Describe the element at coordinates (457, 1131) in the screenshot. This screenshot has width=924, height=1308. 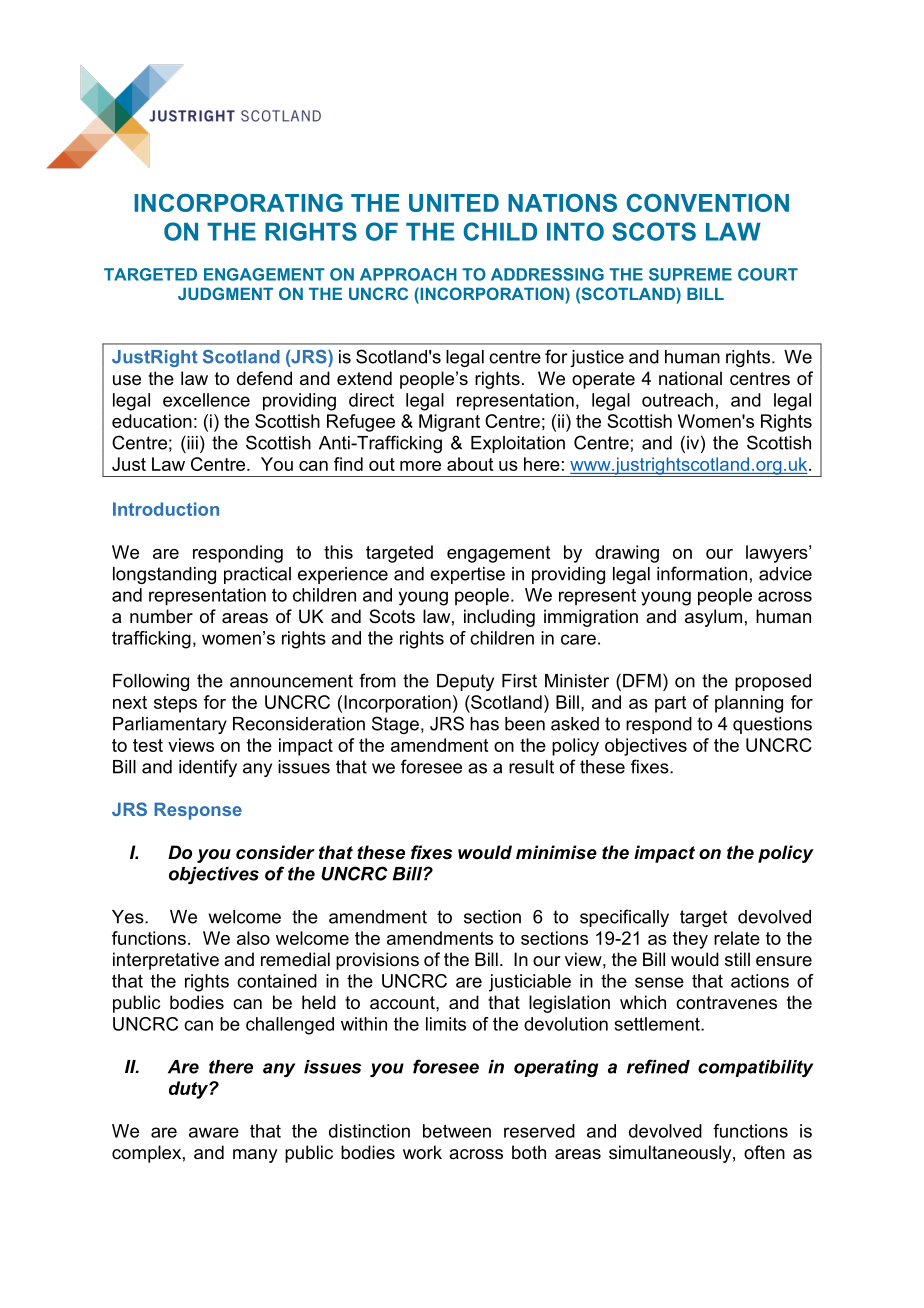
I see `between` at that location.
